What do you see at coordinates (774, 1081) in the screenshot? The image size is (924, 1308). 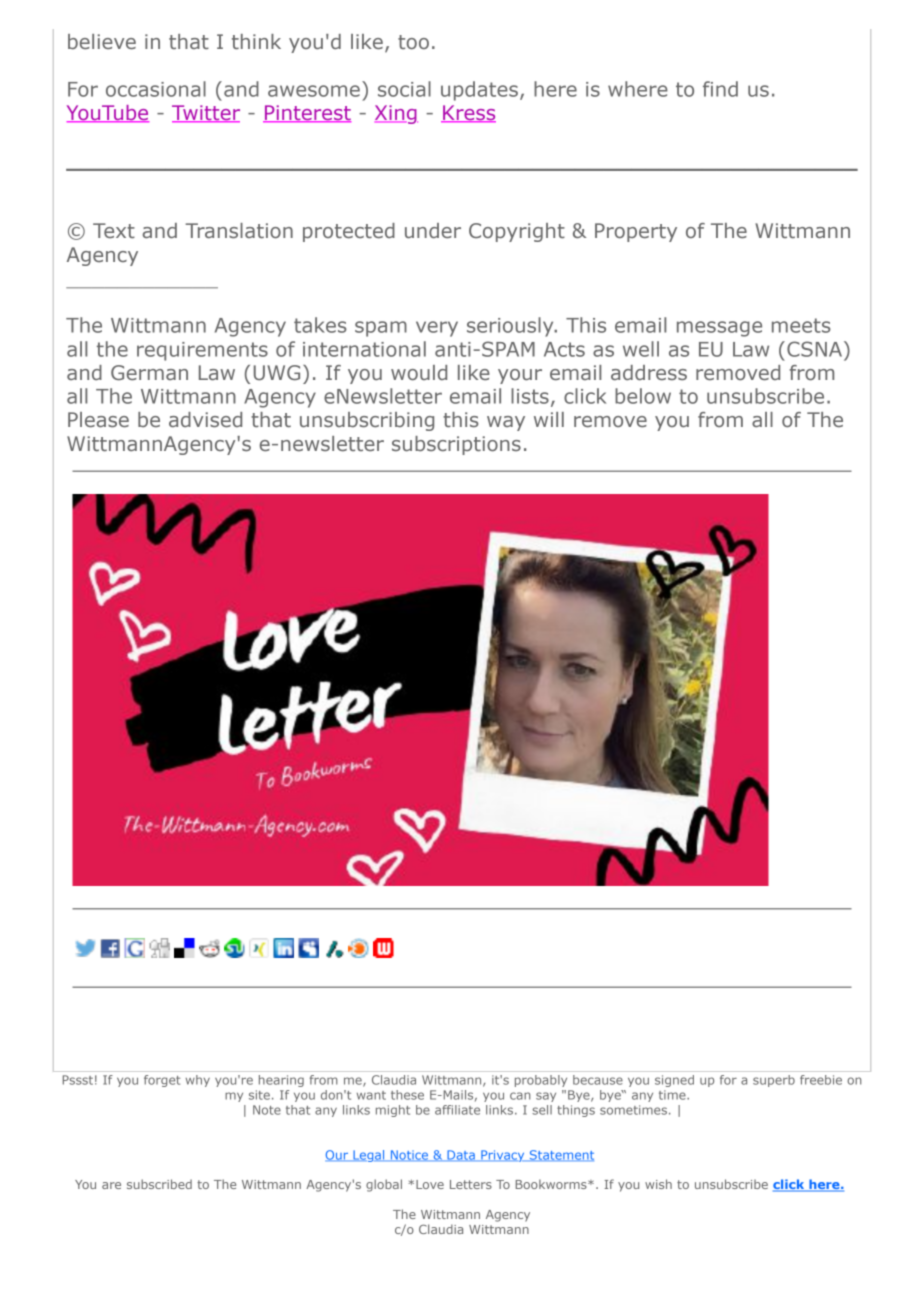 I see `superb` at bounding box center [774, 1081].
